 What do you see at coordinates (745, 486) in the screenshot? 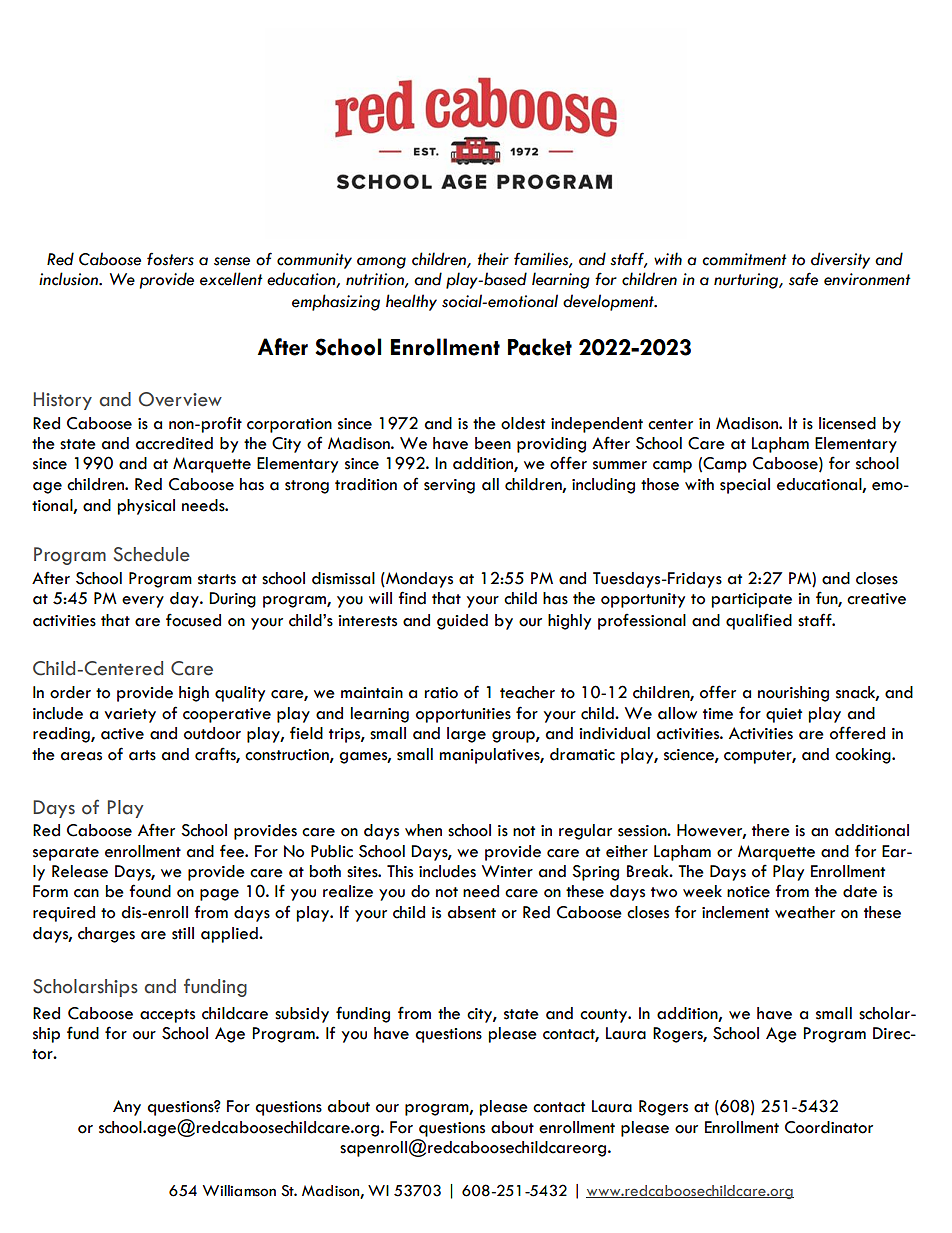
I see `special` at bounding box center [745, 486].
